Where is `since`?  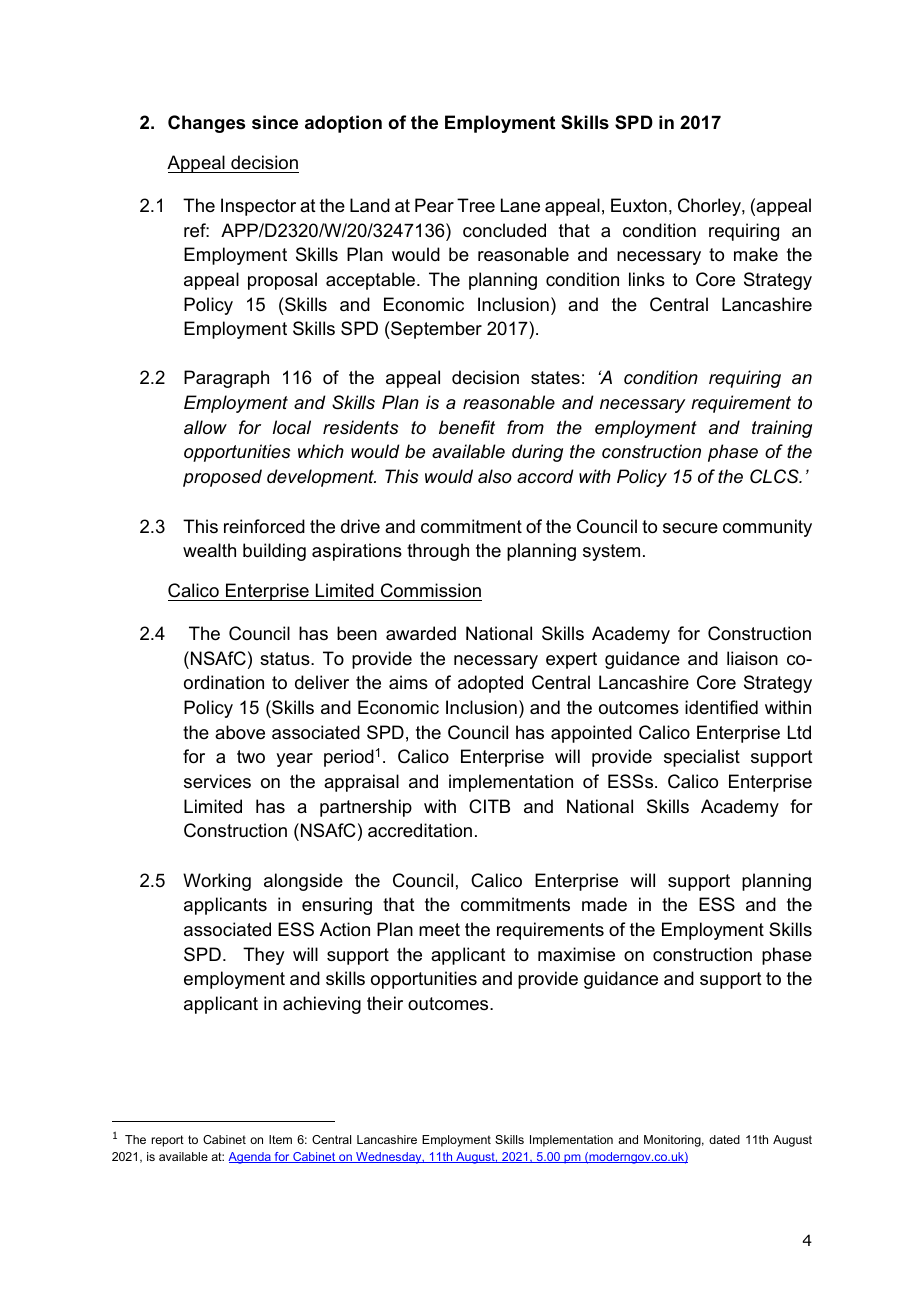 since is located at coordinates (275, 122).
